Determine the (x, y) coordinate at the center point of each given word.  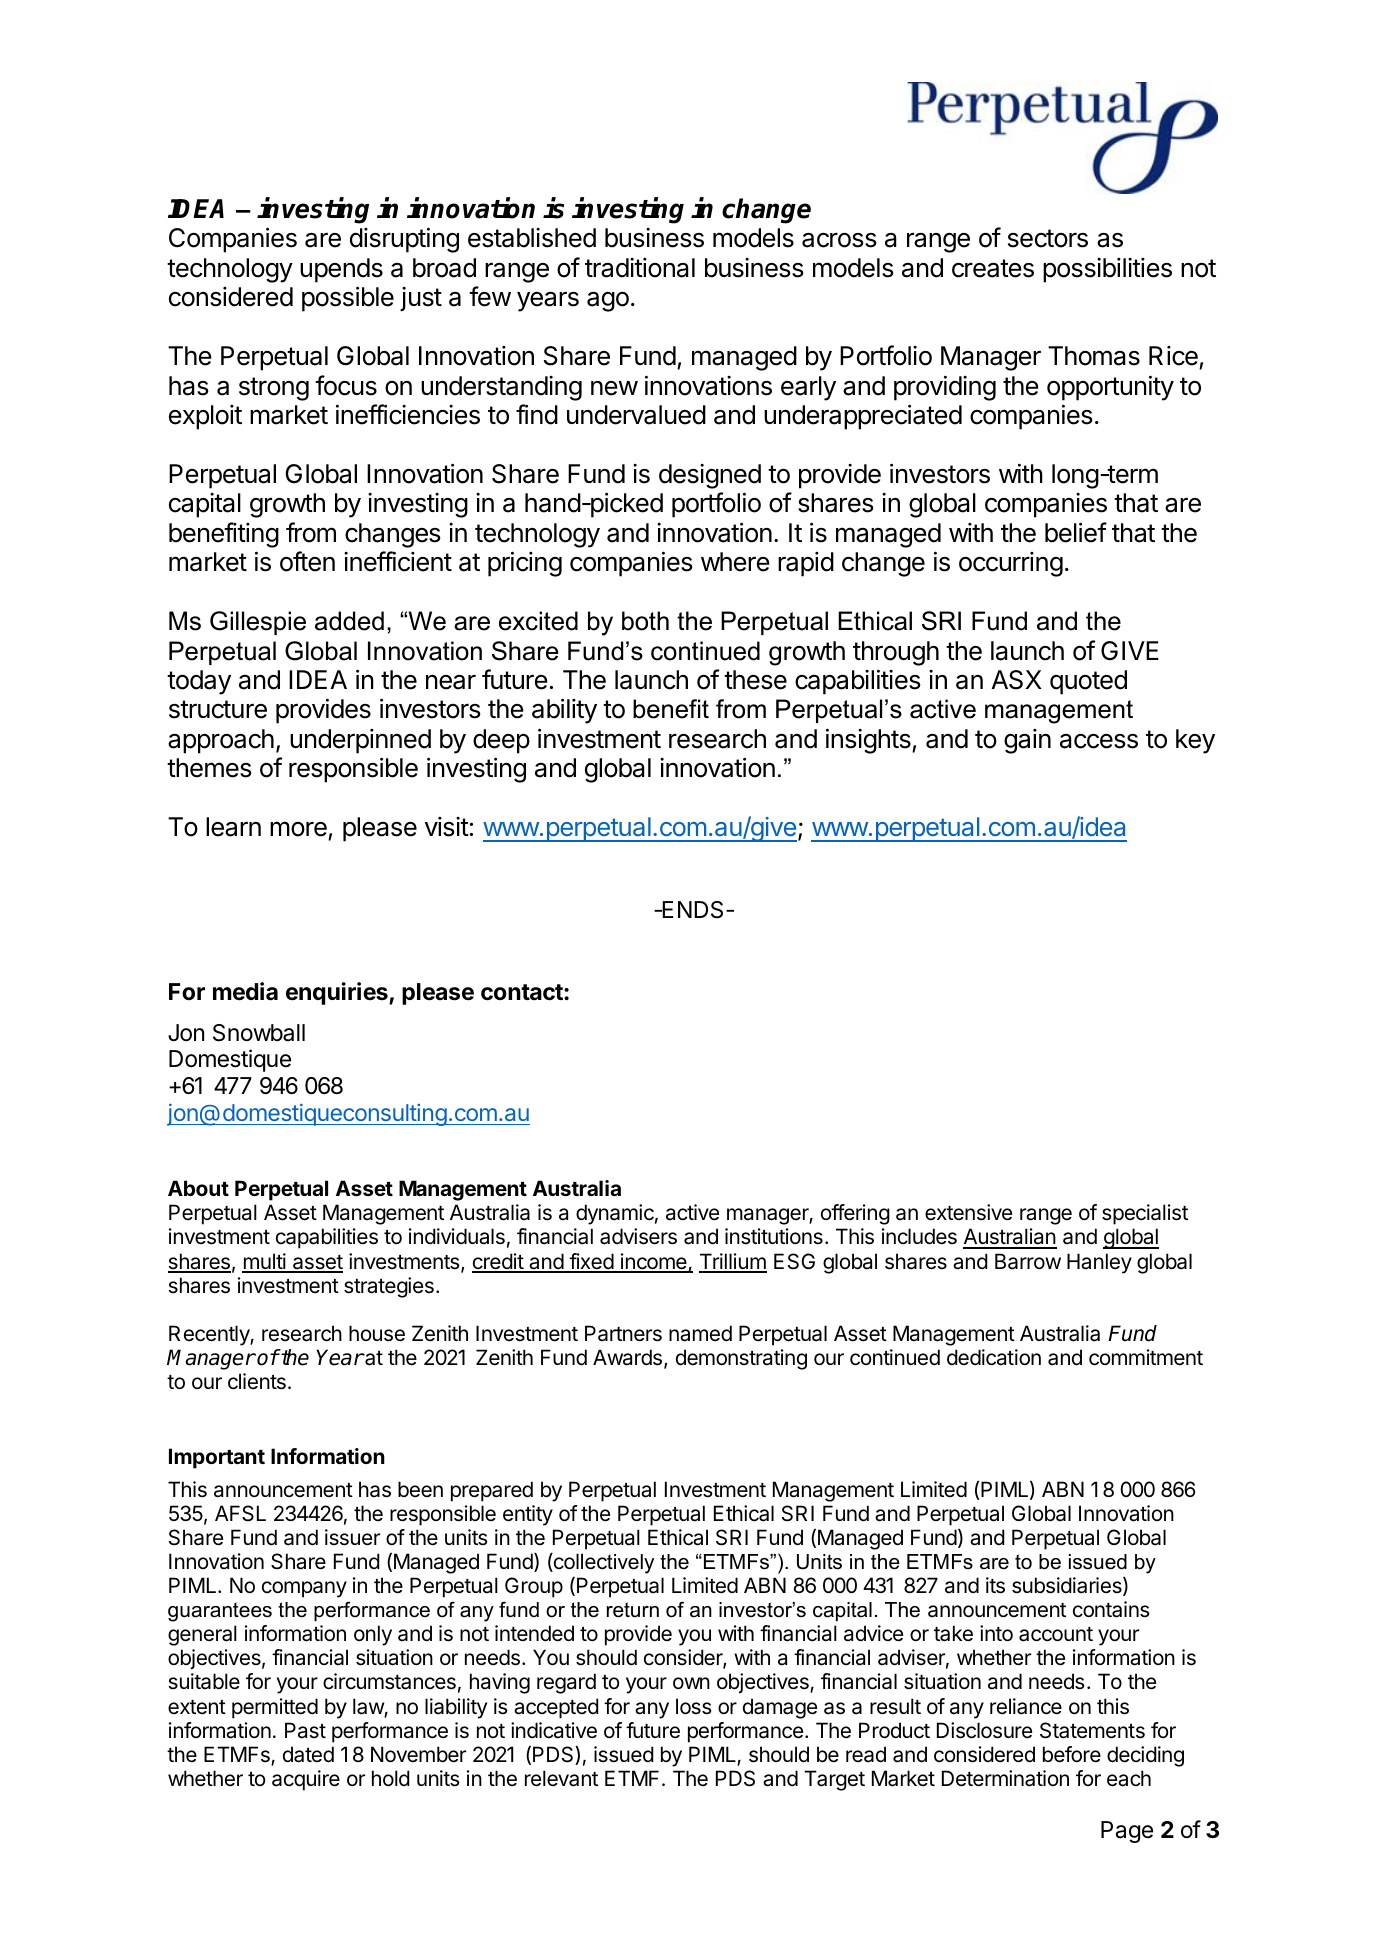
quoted (1088, 682)
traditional (640, 268)
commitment (1146, 1357)
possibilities (1107, 270)
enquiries (338, 993)
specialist (1145, 1214)
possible (348, 299)
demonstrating (741, 1359)
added (349, 621)
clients (257, 1381)
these (755, 680)
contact (523, 992)
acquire (306, 1780)
